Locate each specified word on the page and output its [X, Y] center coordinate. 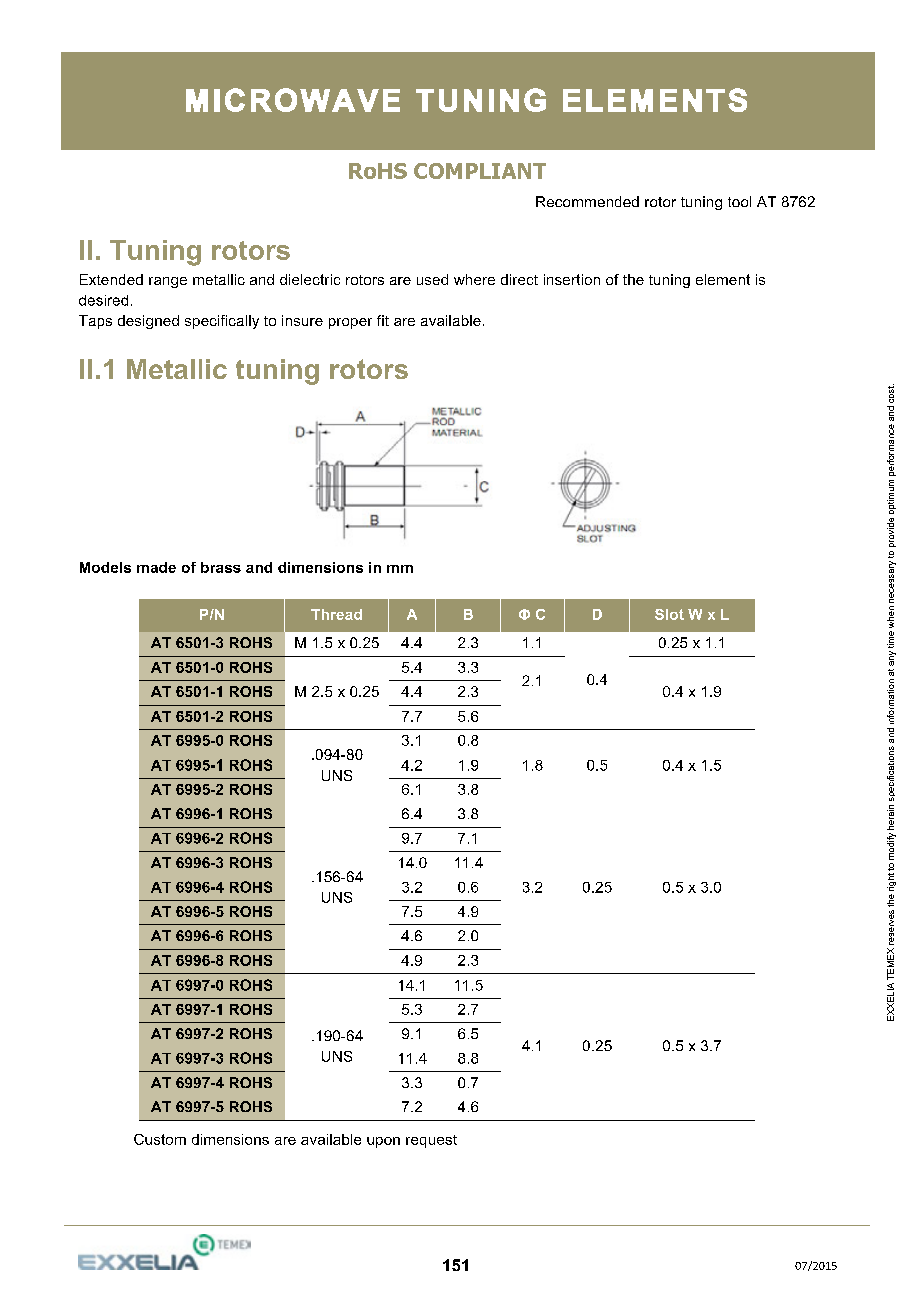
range [168, 282]
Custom [160, 1139]
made [156, 567]
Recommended [587, 201]
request [431, 1141]
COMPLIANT [480, 171]
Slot [669, 614]
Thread [336, 614]
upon [383, 1142]
